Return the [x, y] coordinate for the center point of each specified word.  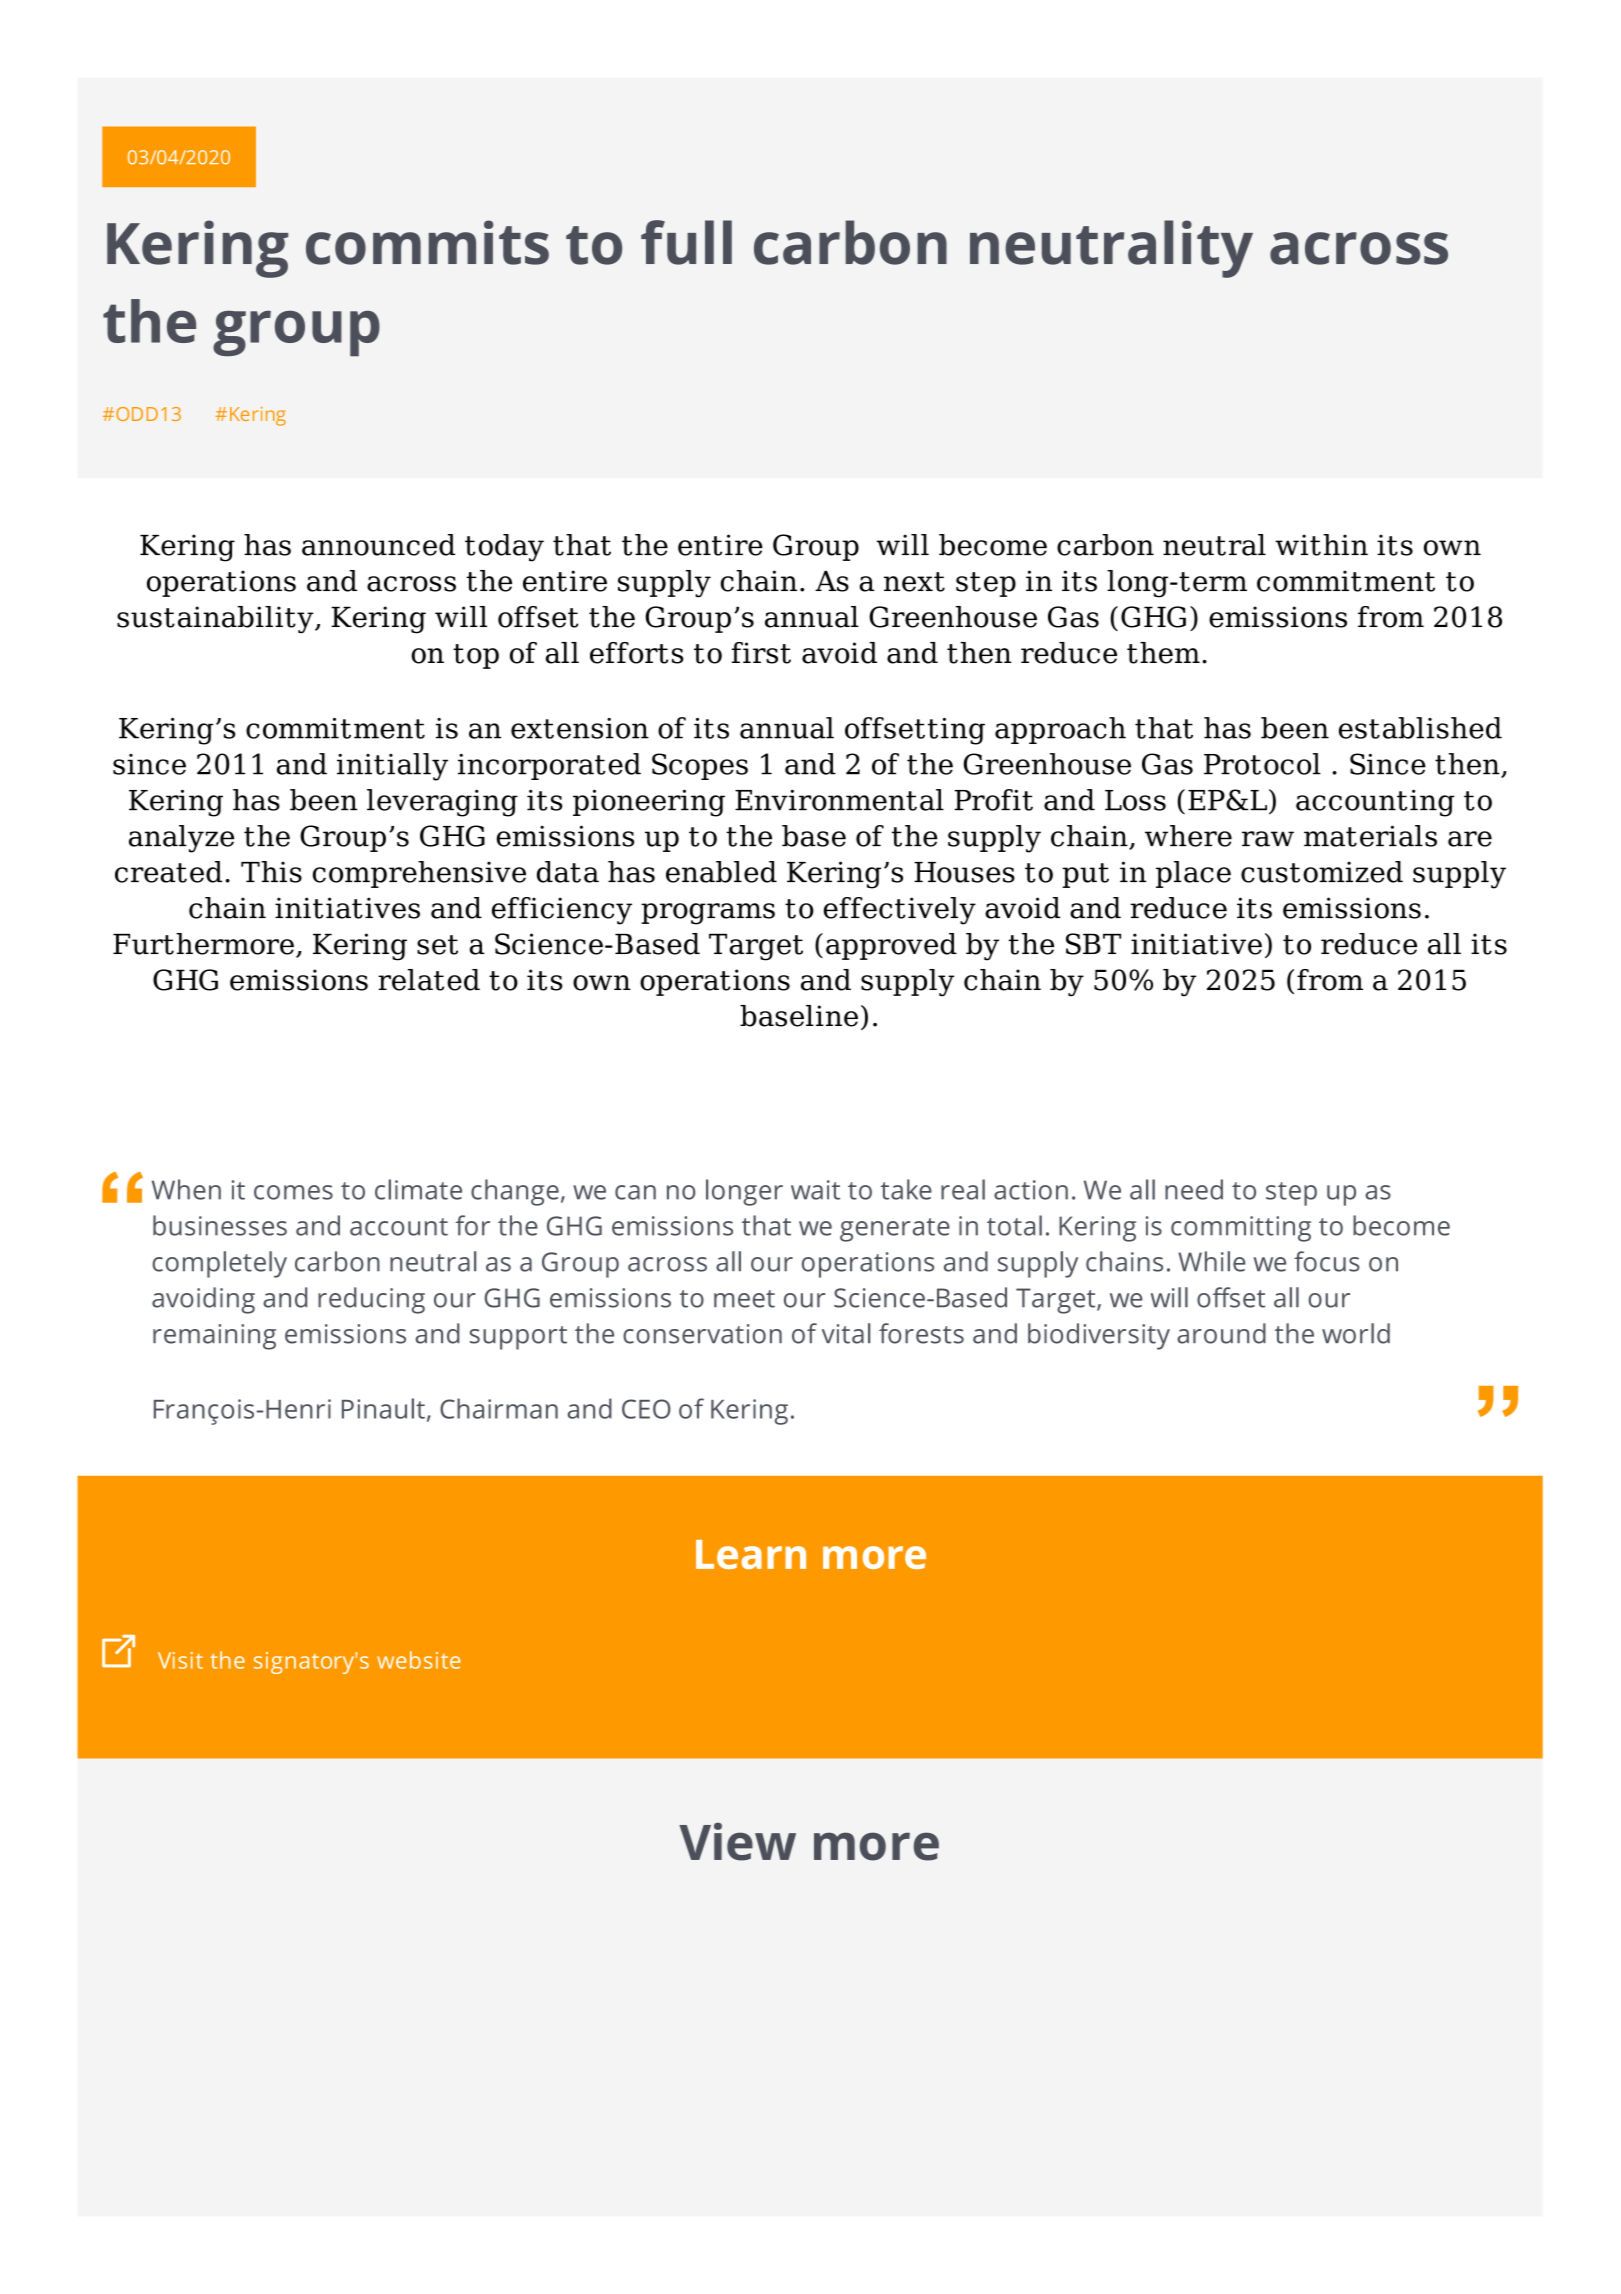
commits [427, 242]
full [686, 242]
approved [891, 946]
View [737, 1841]
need [1194, 1189]
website [419, 1660]
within [1321, 545]
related [429, 980]
